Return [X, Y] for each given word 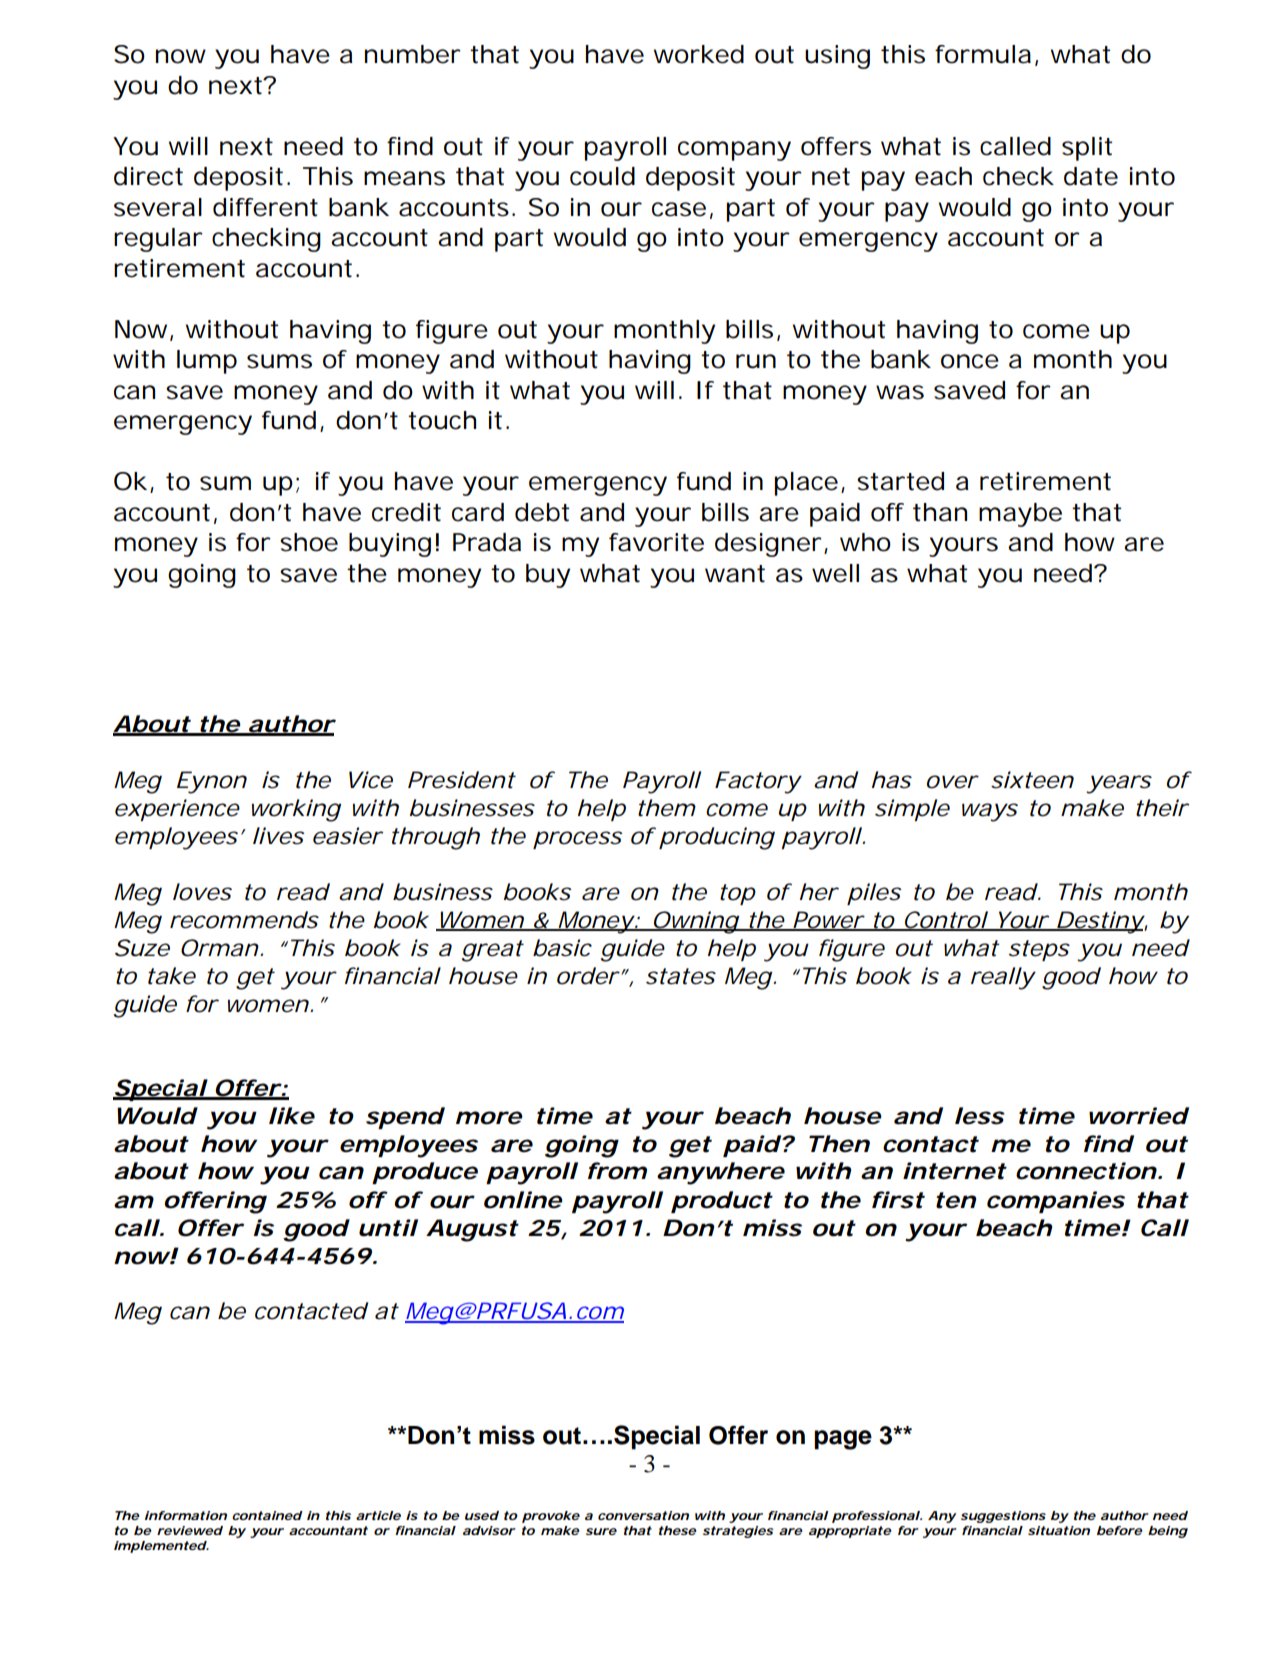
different [265, 207]
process [578, 840]
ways [990, 812]
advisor [489, 1530]
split [1087, 149]
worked [699, 54]
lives [279, 836]
